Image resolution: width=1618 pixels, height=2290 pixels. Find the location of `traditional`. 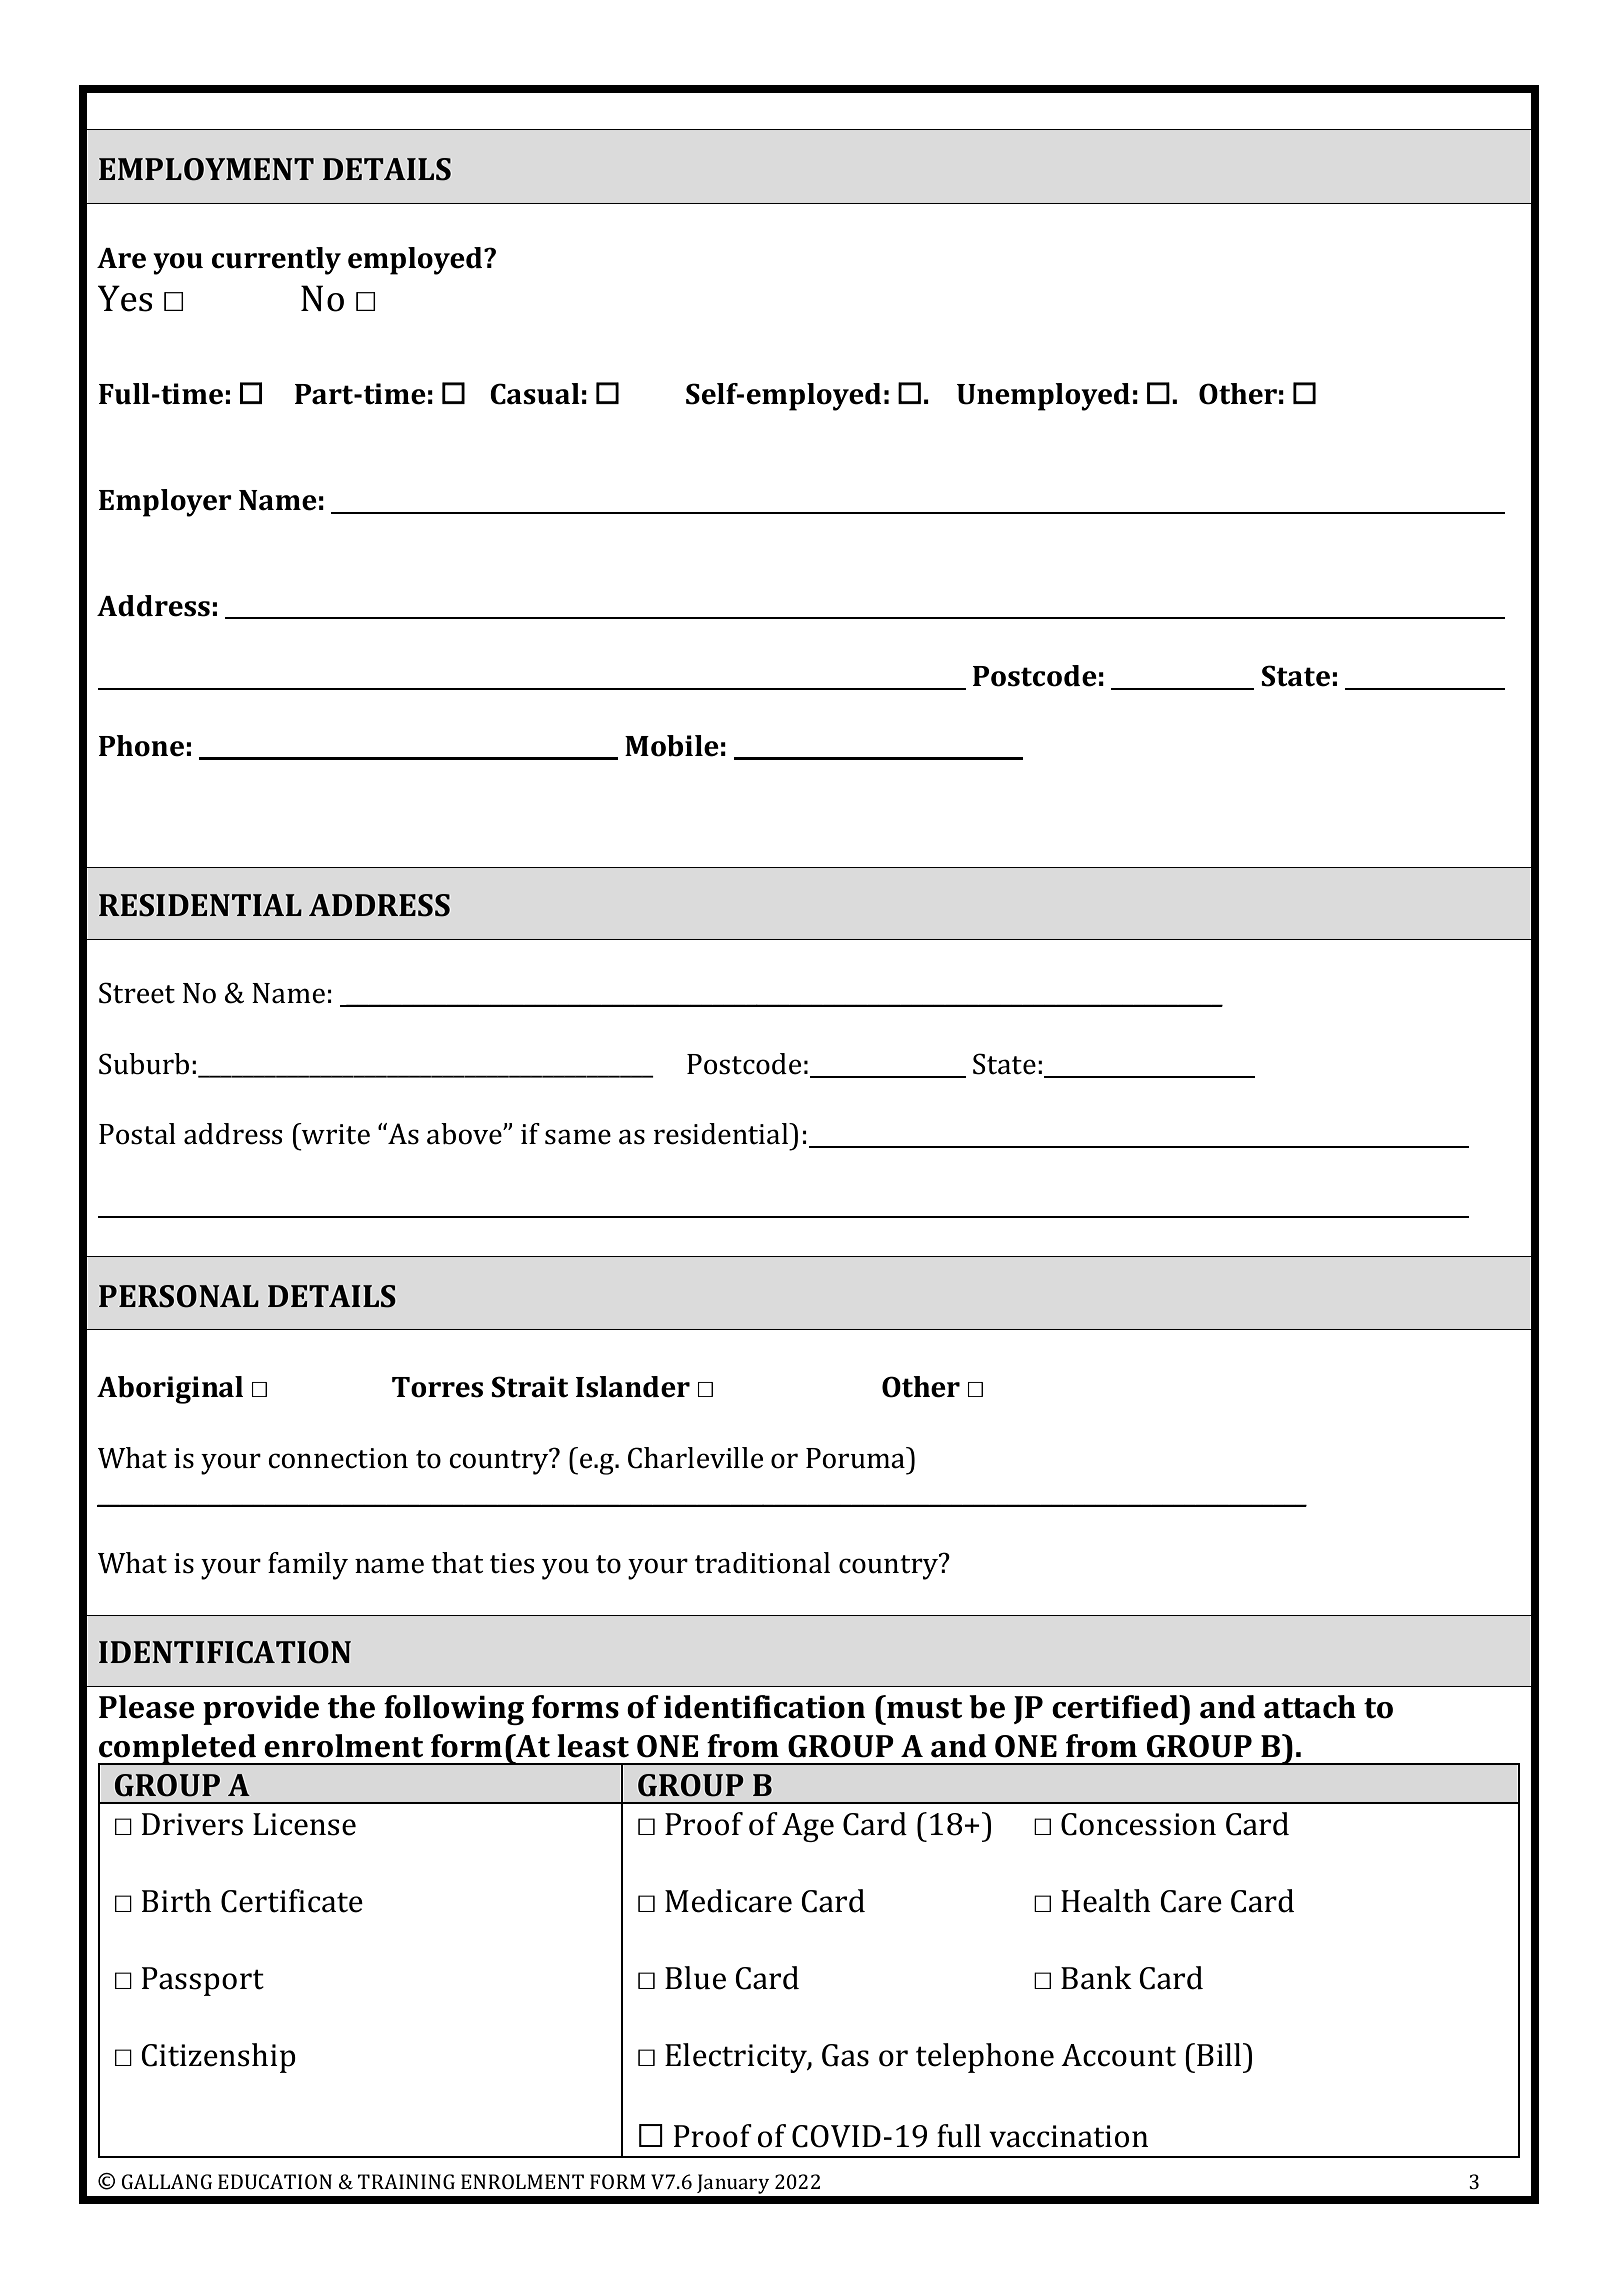

traditional is located at coordinates (762, 1563).
